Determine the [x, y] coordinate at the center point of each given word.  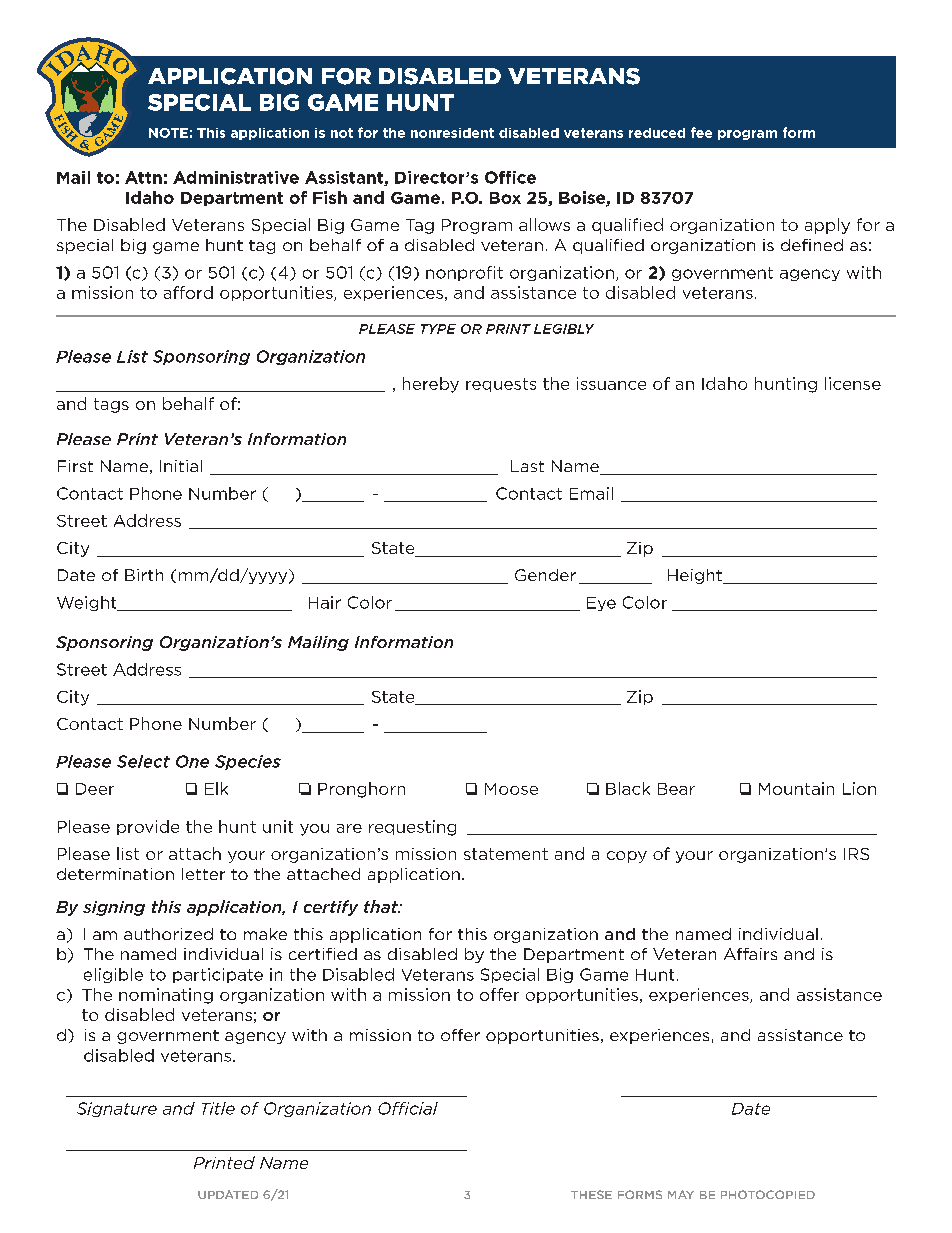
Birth [144, 575]
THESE [591, 1194]
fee [701, 132]
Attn [143, 177]
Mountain [796, 788]
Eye [601, 604]
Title [218, 1108]
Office [510, 177]
